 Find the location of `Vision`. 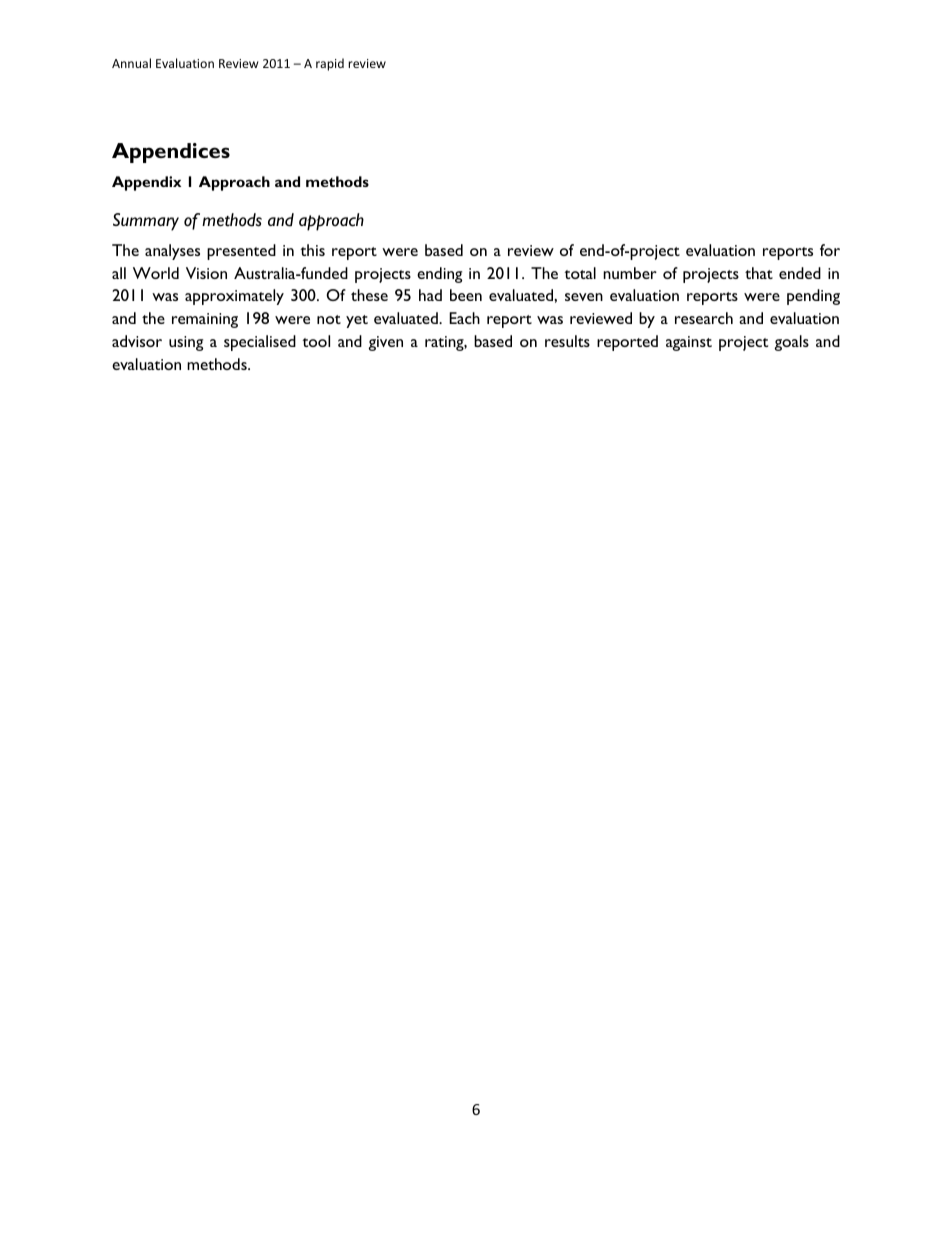

Vision is located at coordinates (206, 273).
